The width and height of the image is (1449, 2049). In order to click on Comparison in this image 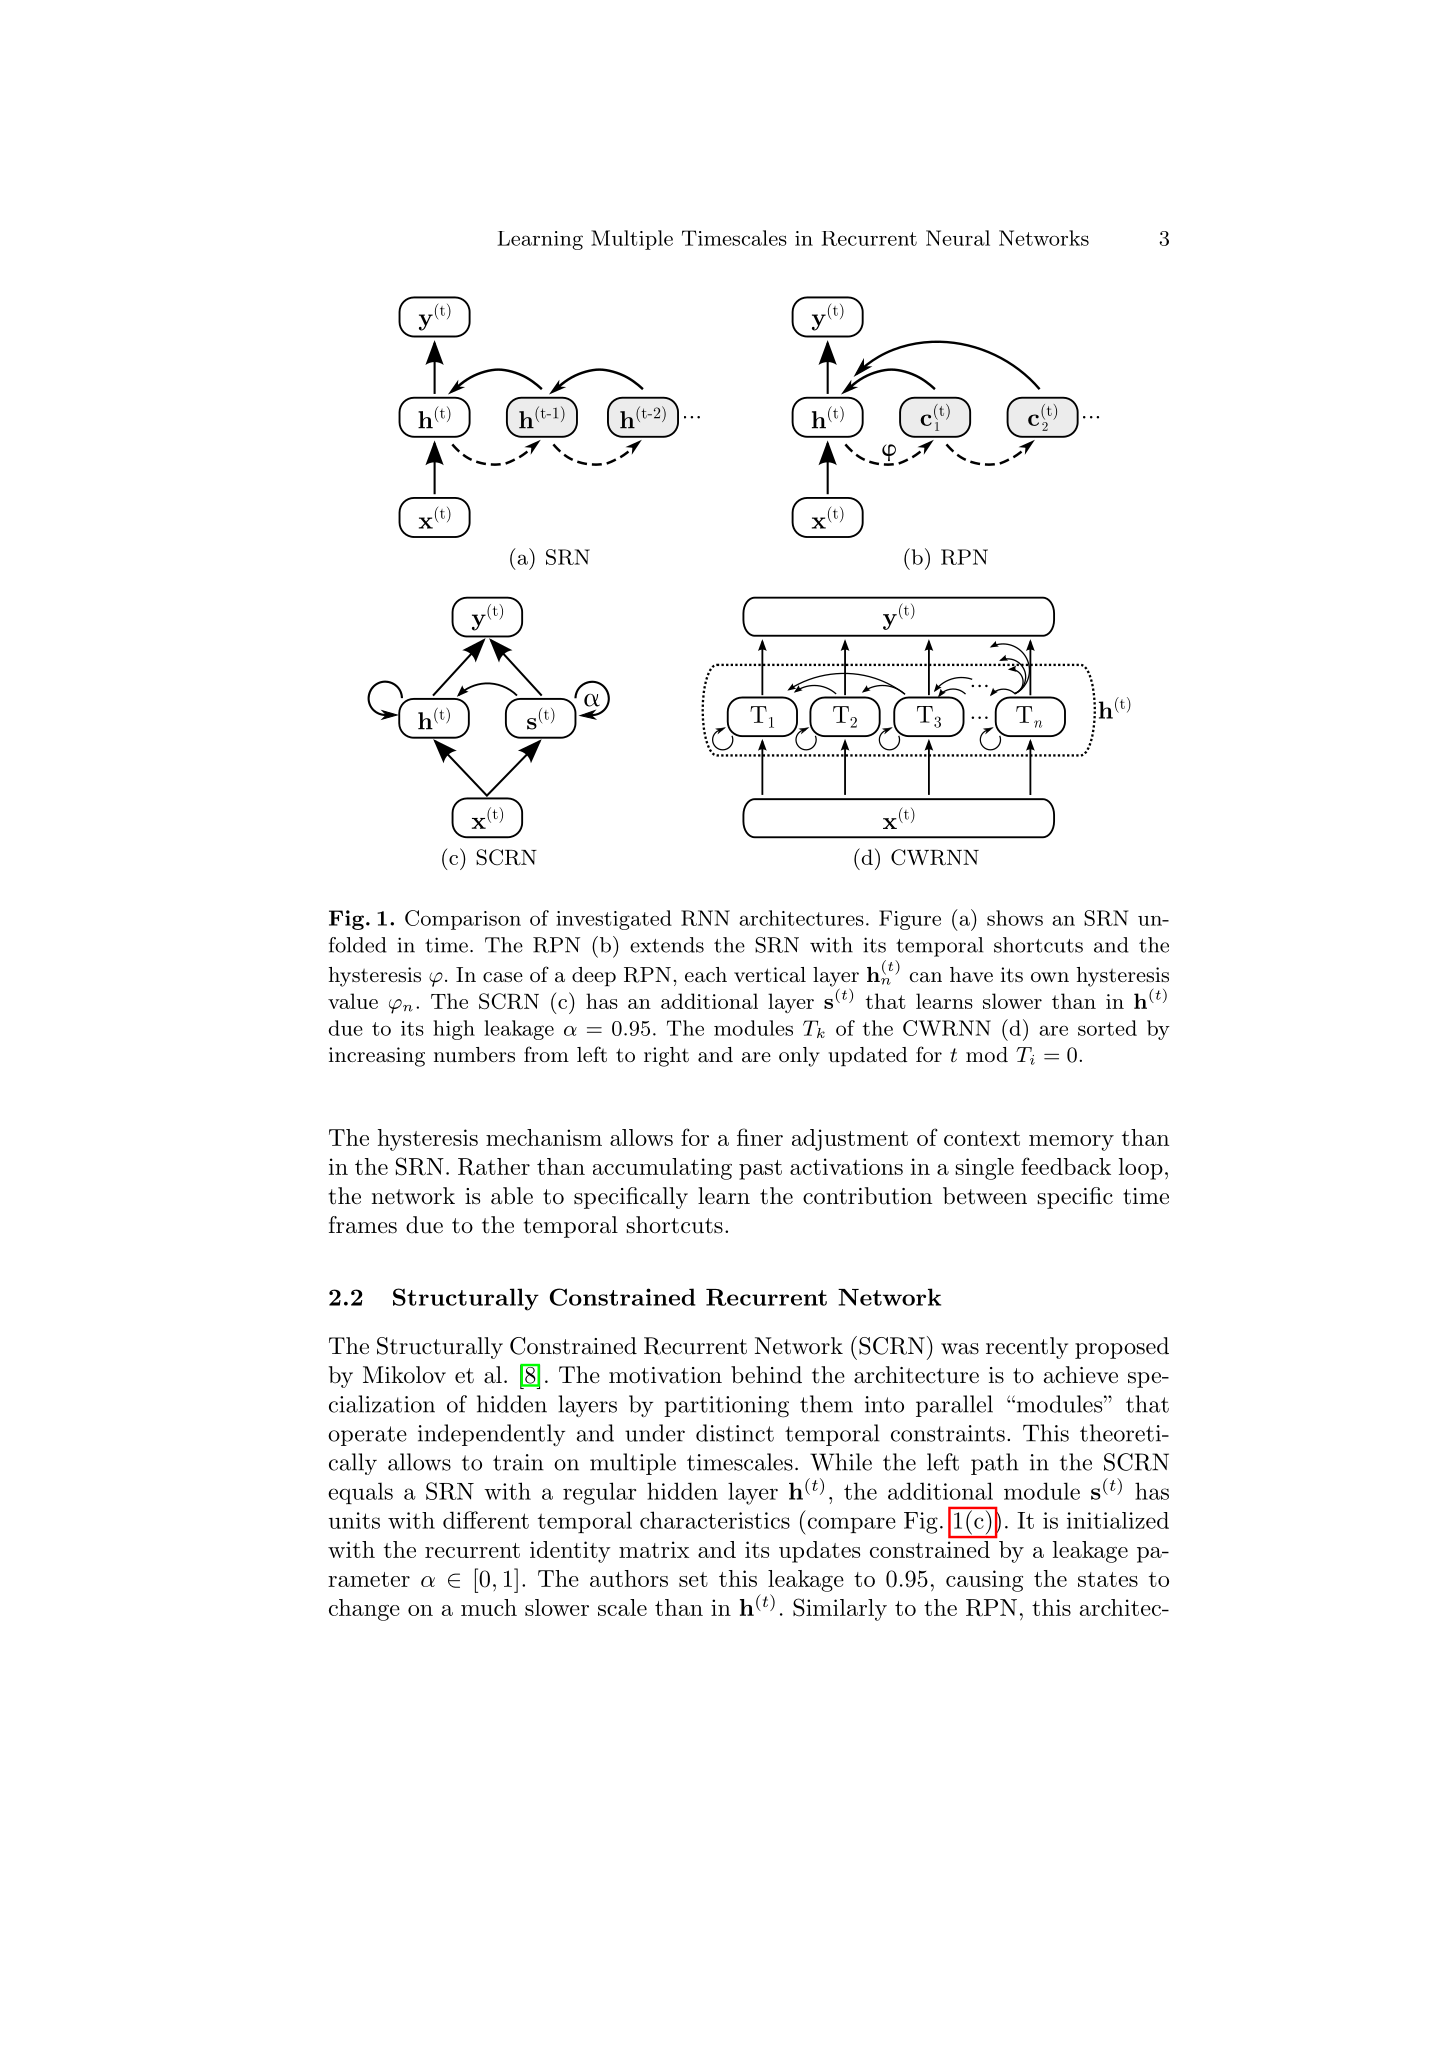, I will do `click(463, 920)`.
